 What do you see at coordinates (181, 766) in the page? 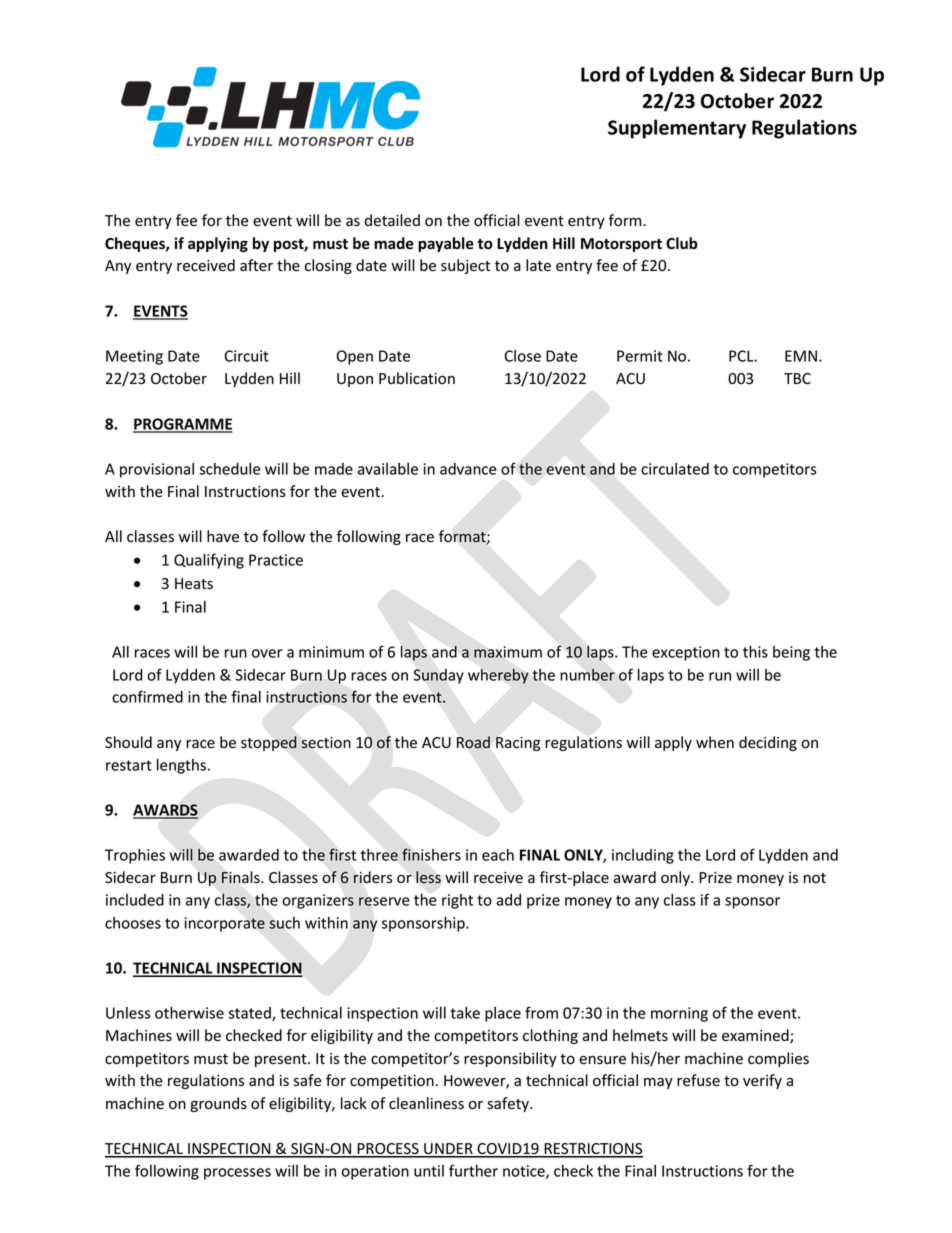
I see `lengths` at bounding box center [181, 766].
